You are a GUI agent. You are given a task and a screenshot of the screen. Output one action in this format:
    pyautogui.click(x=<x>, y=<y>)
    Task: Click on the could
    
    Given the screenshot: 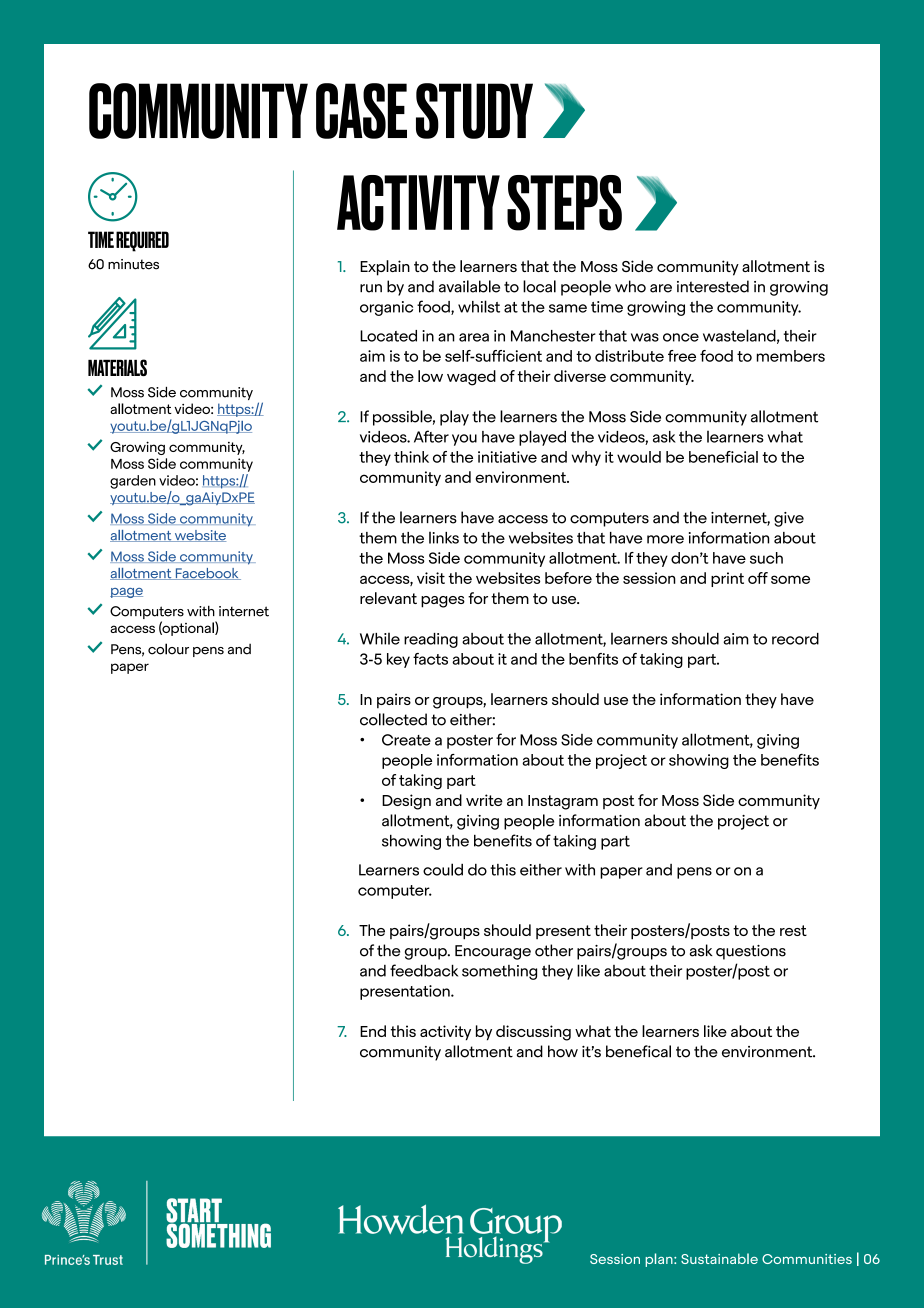 What is the action you would take?
    pyautogui.click(x=443, y=869)
